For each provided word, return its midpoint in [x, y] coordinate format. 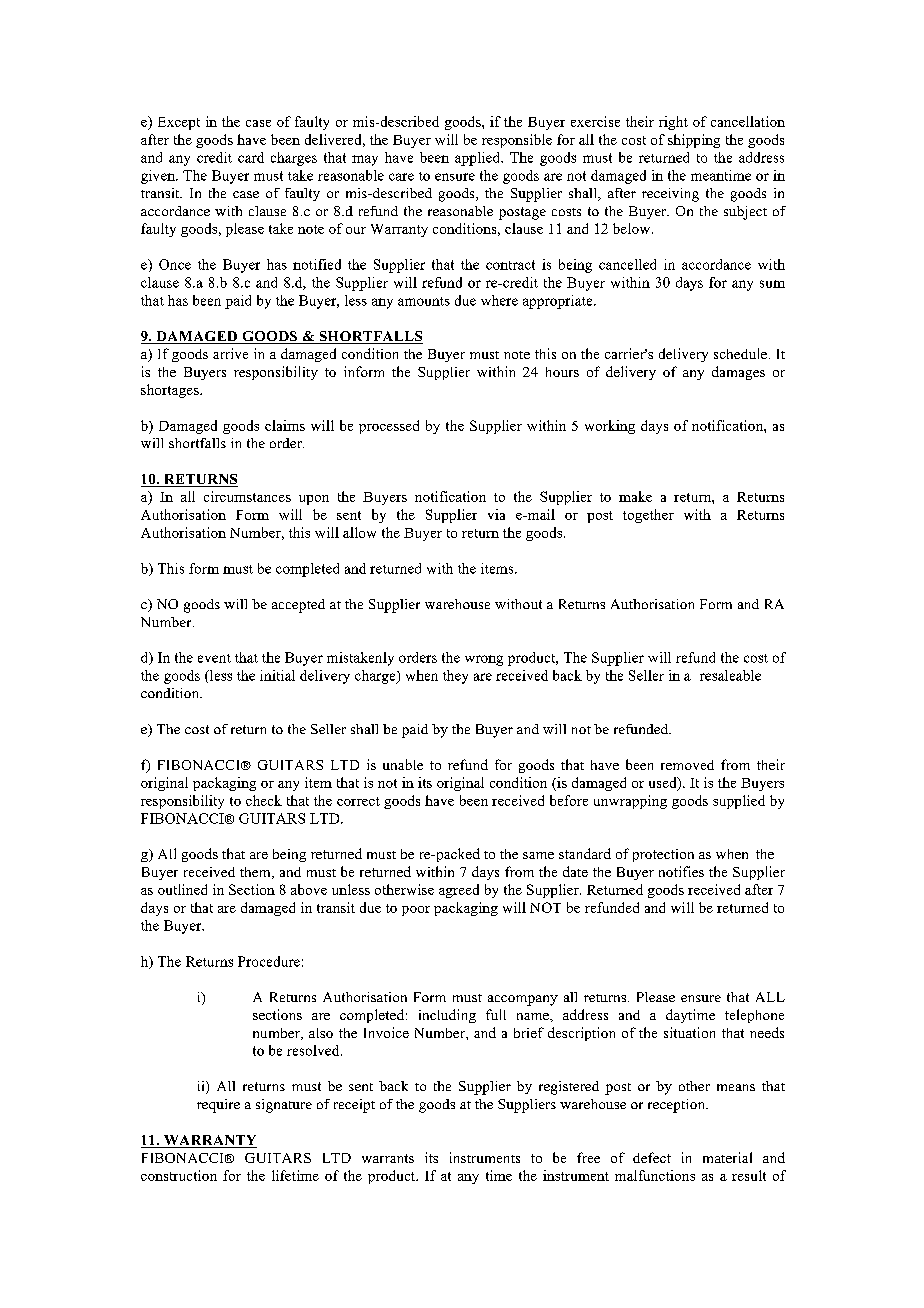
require [218, 1106]
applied [479, 159]
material [727, 1157]
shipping [694, 141]
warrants [388, 1158]
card [251, 157]
